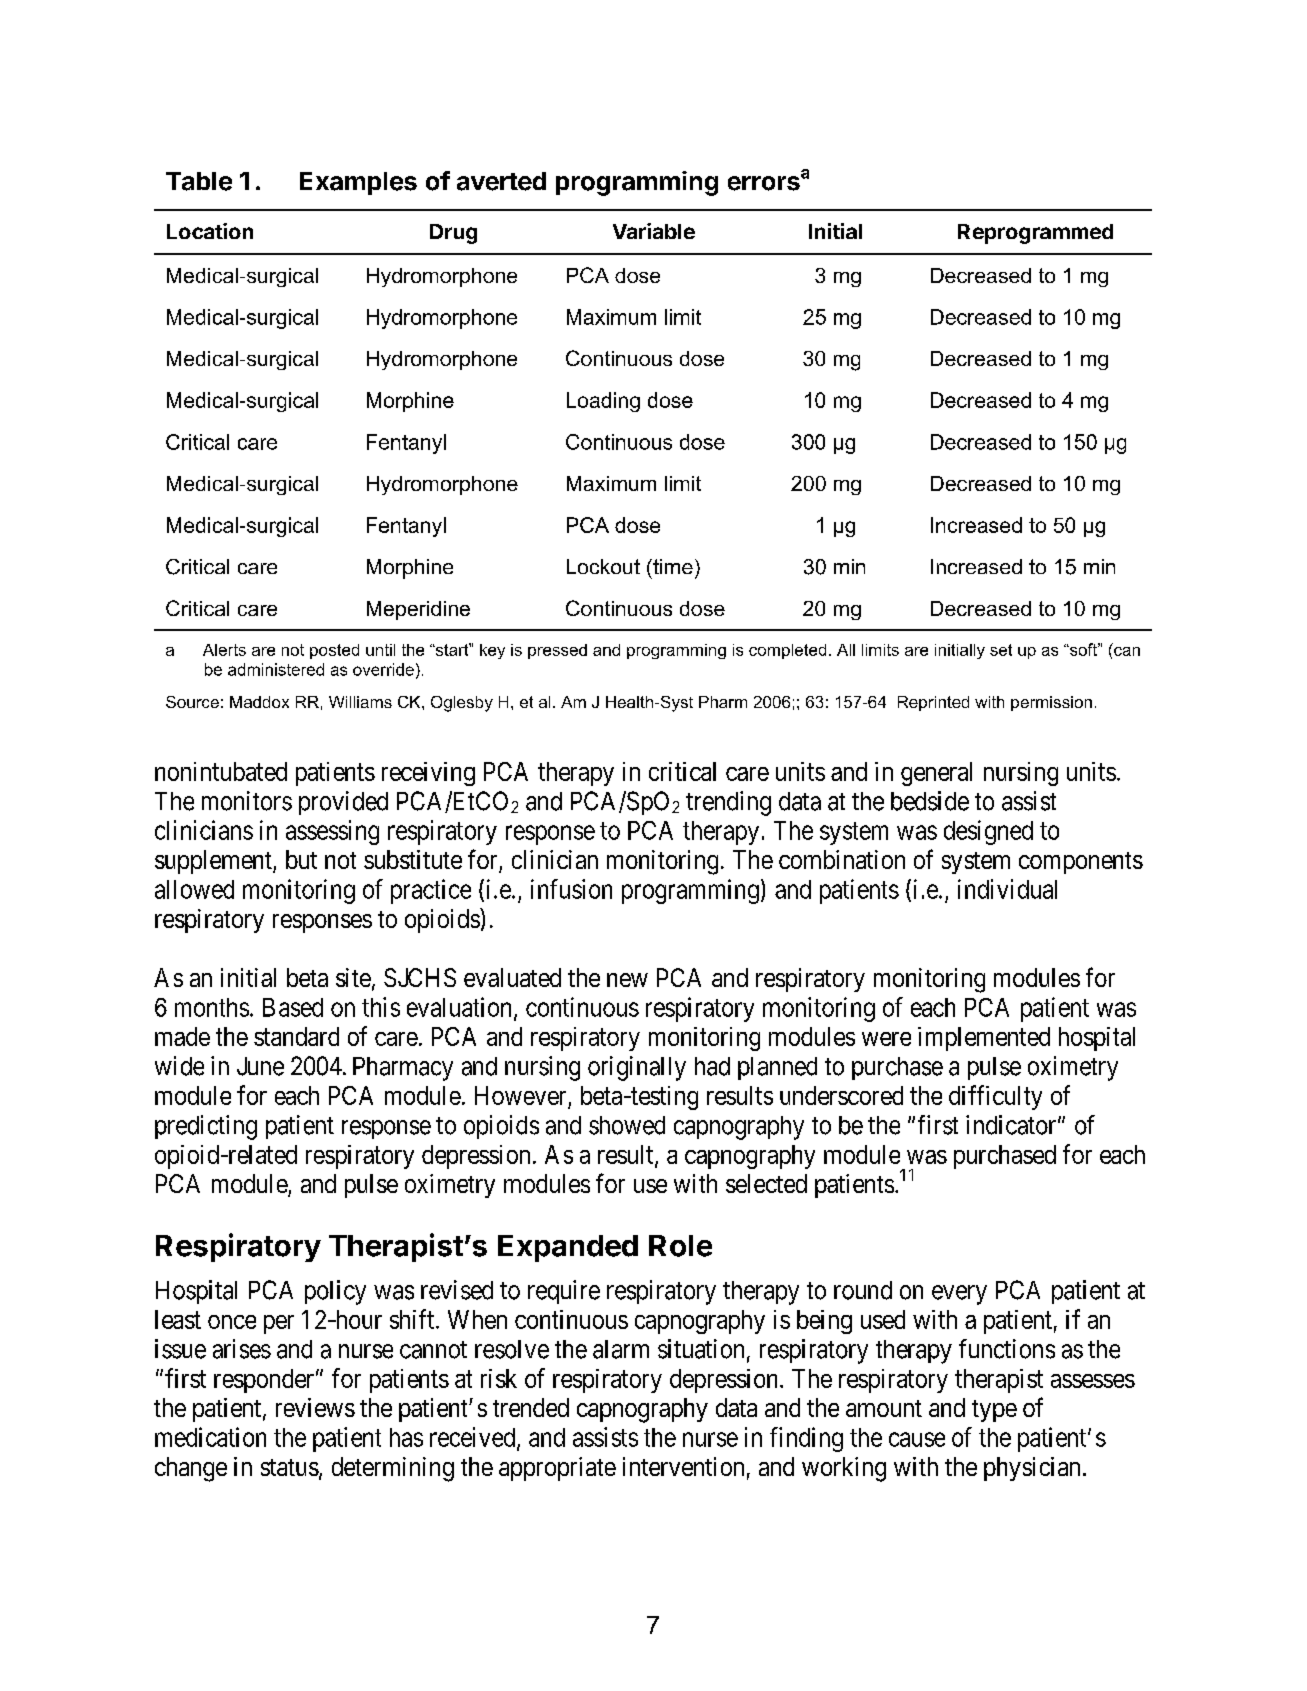  I want to click on set, so click(1001, 650).
